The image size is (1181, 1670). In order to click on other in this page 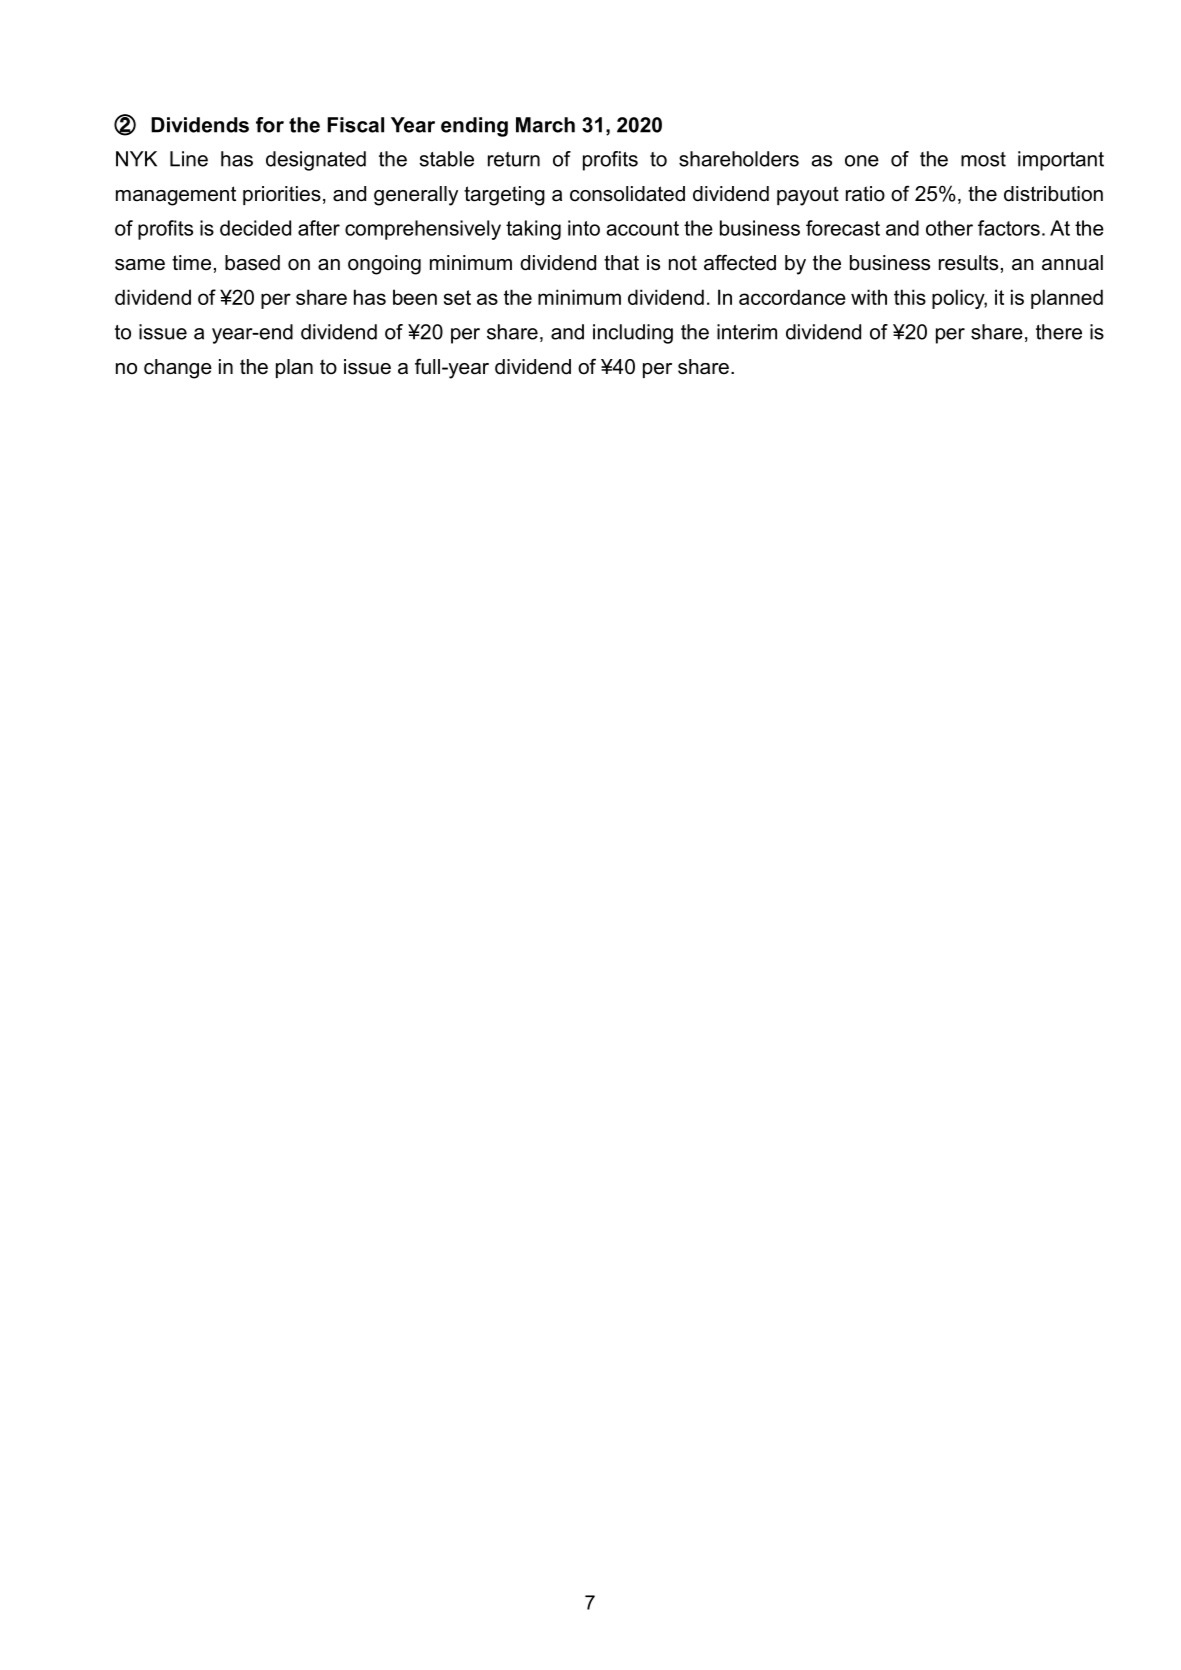, I will do `click(949, 228)`.
